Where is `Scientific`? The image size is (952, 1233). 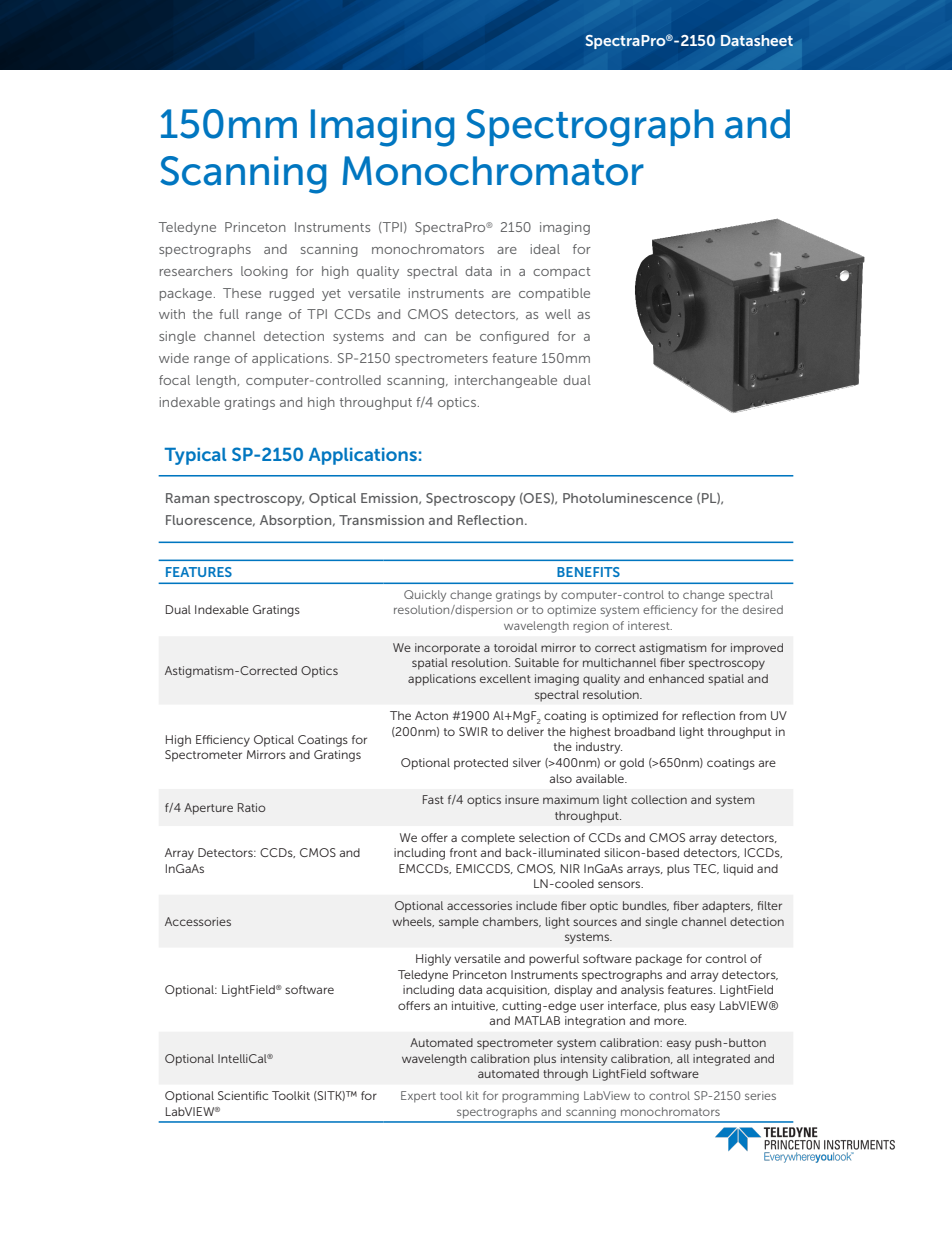
Scientific is located at coordinates (243, 1095).
